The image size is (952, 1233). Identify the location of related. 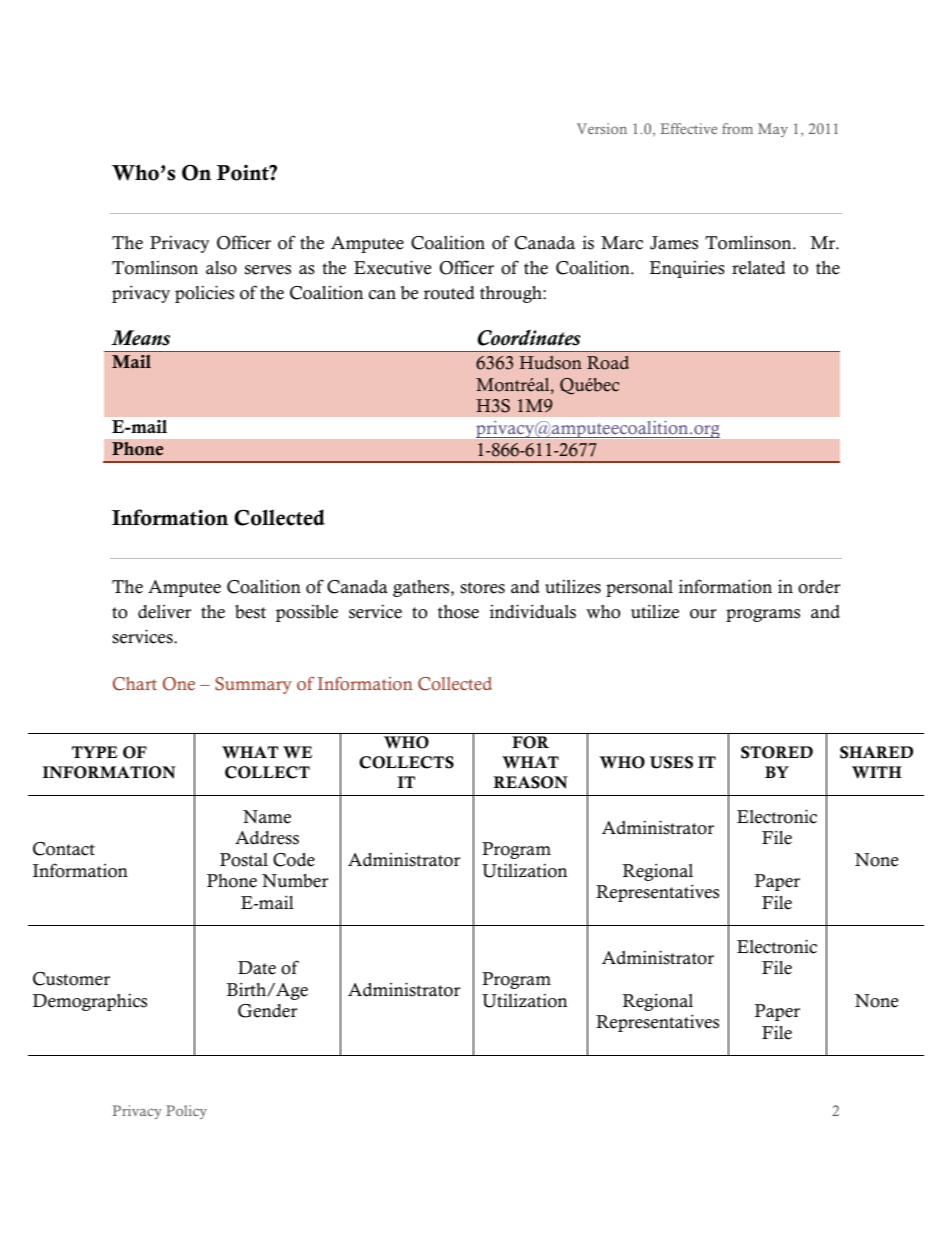
(759, 268).
